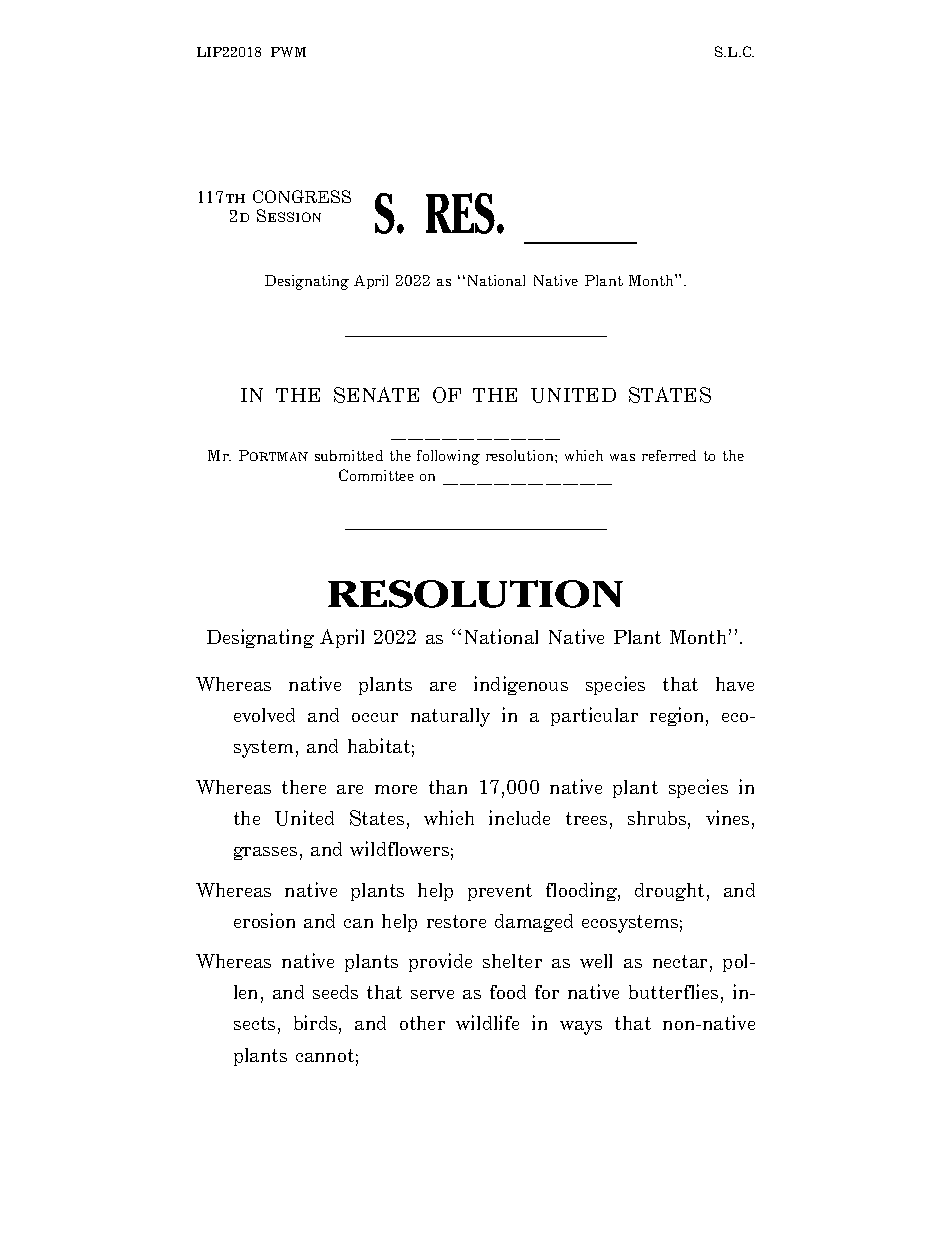  I want to click on was, so click(622, 457).
